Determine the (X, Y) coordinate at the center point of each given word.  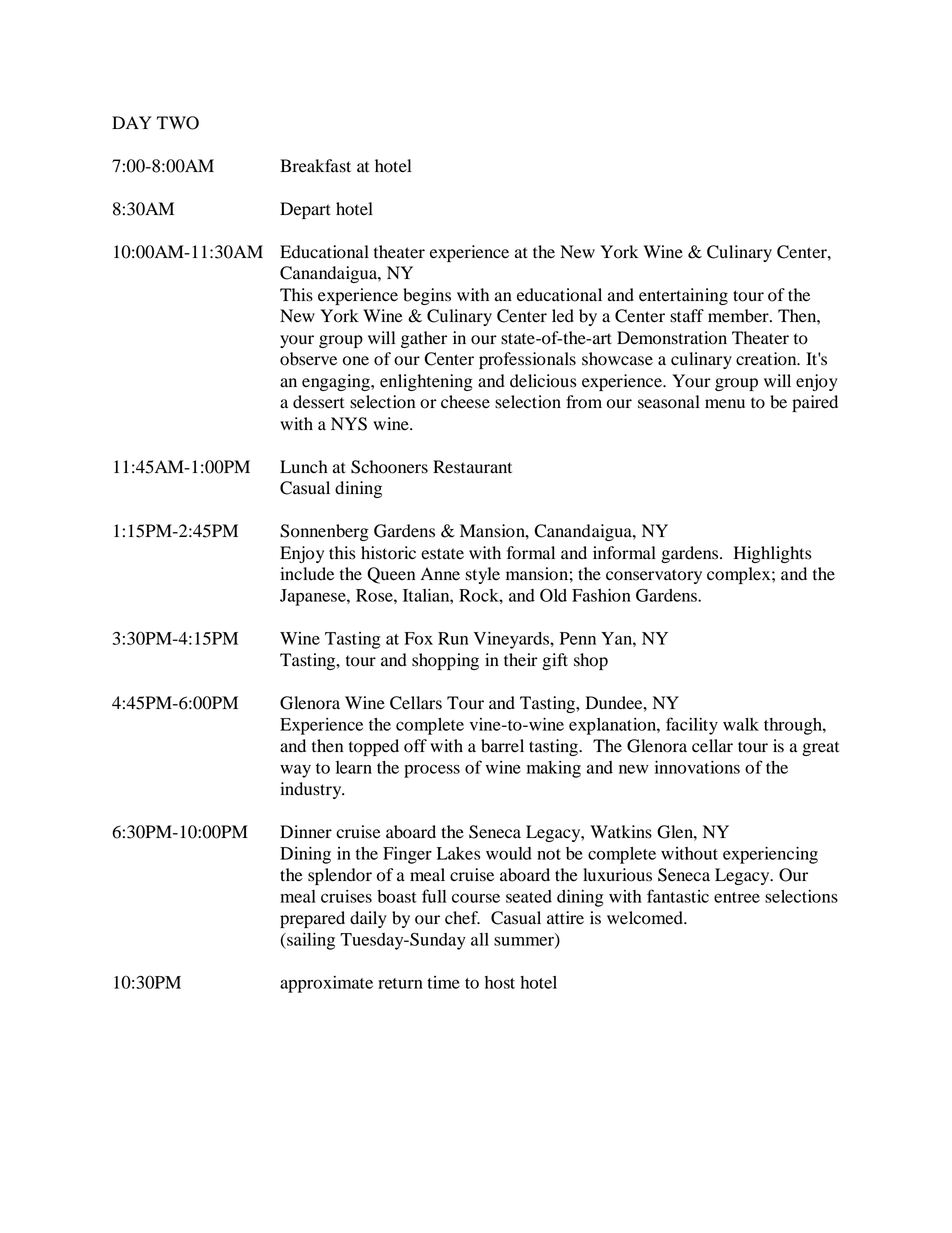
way (295, 771)
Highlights (772, 554)
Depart (305, 210)
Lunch (304, 467)
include (307, 574)
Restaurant (472, 467)
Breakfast (315, 166)
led (563, 316)
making (554, 769)
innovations (697, 767)
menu (725, 404)
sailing (310, 941)
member (739, 316)
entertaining (683, 296)
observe (308, 359)
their (521, 660)
